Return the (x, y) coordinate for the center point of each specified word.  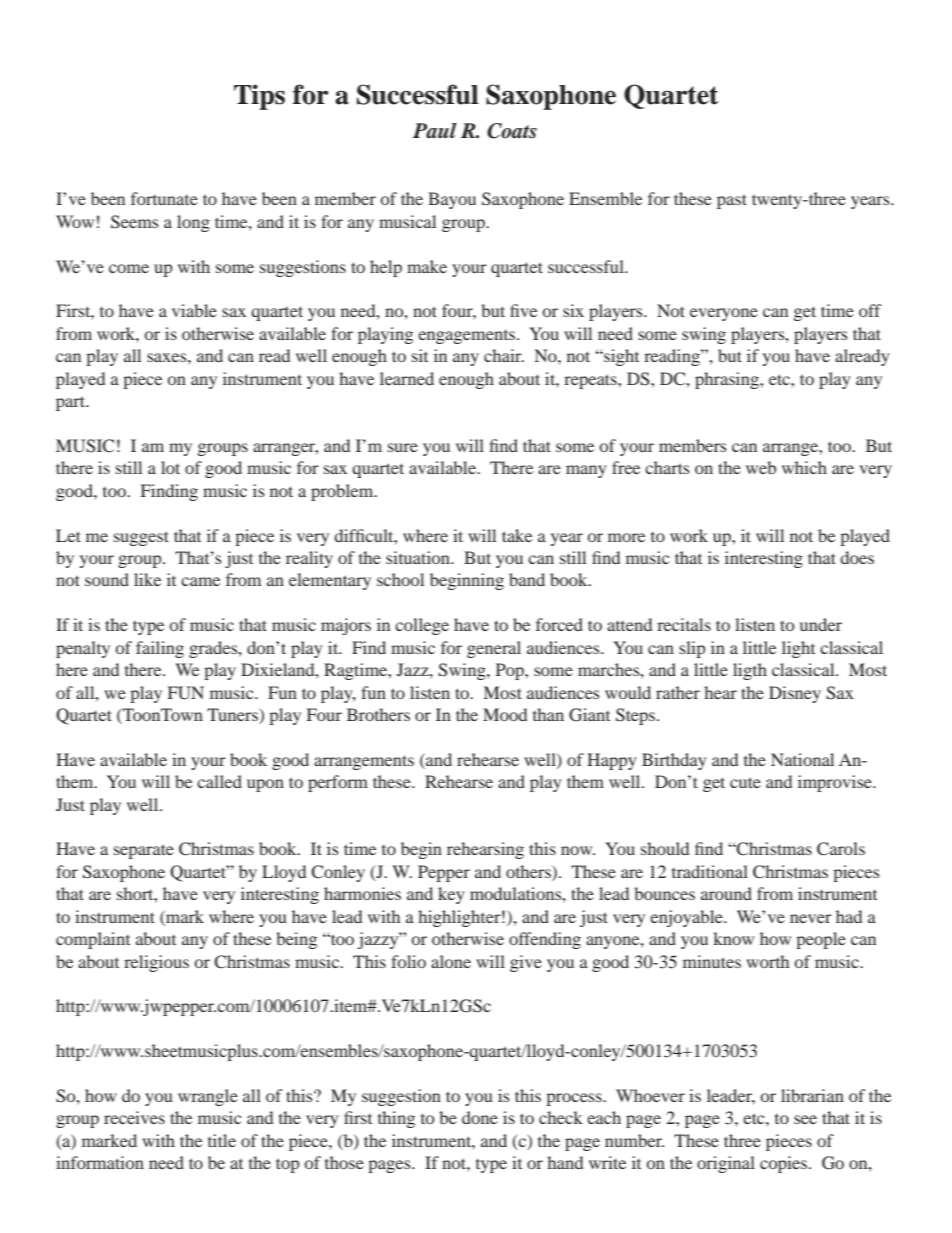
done (480, 1117)
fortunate (164, 198)
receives (134, 1117)
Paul (435, 131)
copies (783, 1164)
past (732, 201)
